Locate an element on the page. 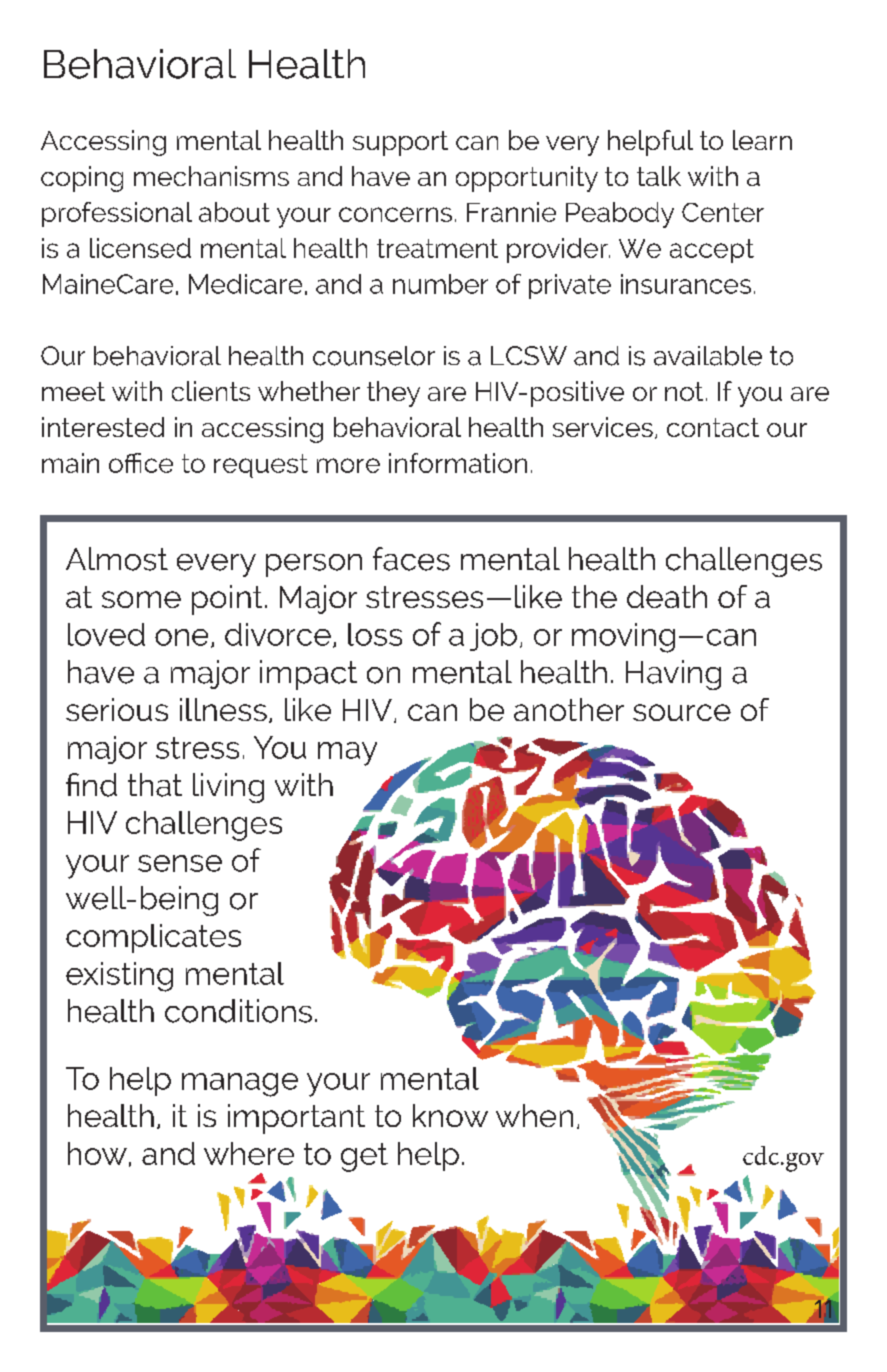 This page has height=1372, width=887. talk is located at coordinates (659, 176).
